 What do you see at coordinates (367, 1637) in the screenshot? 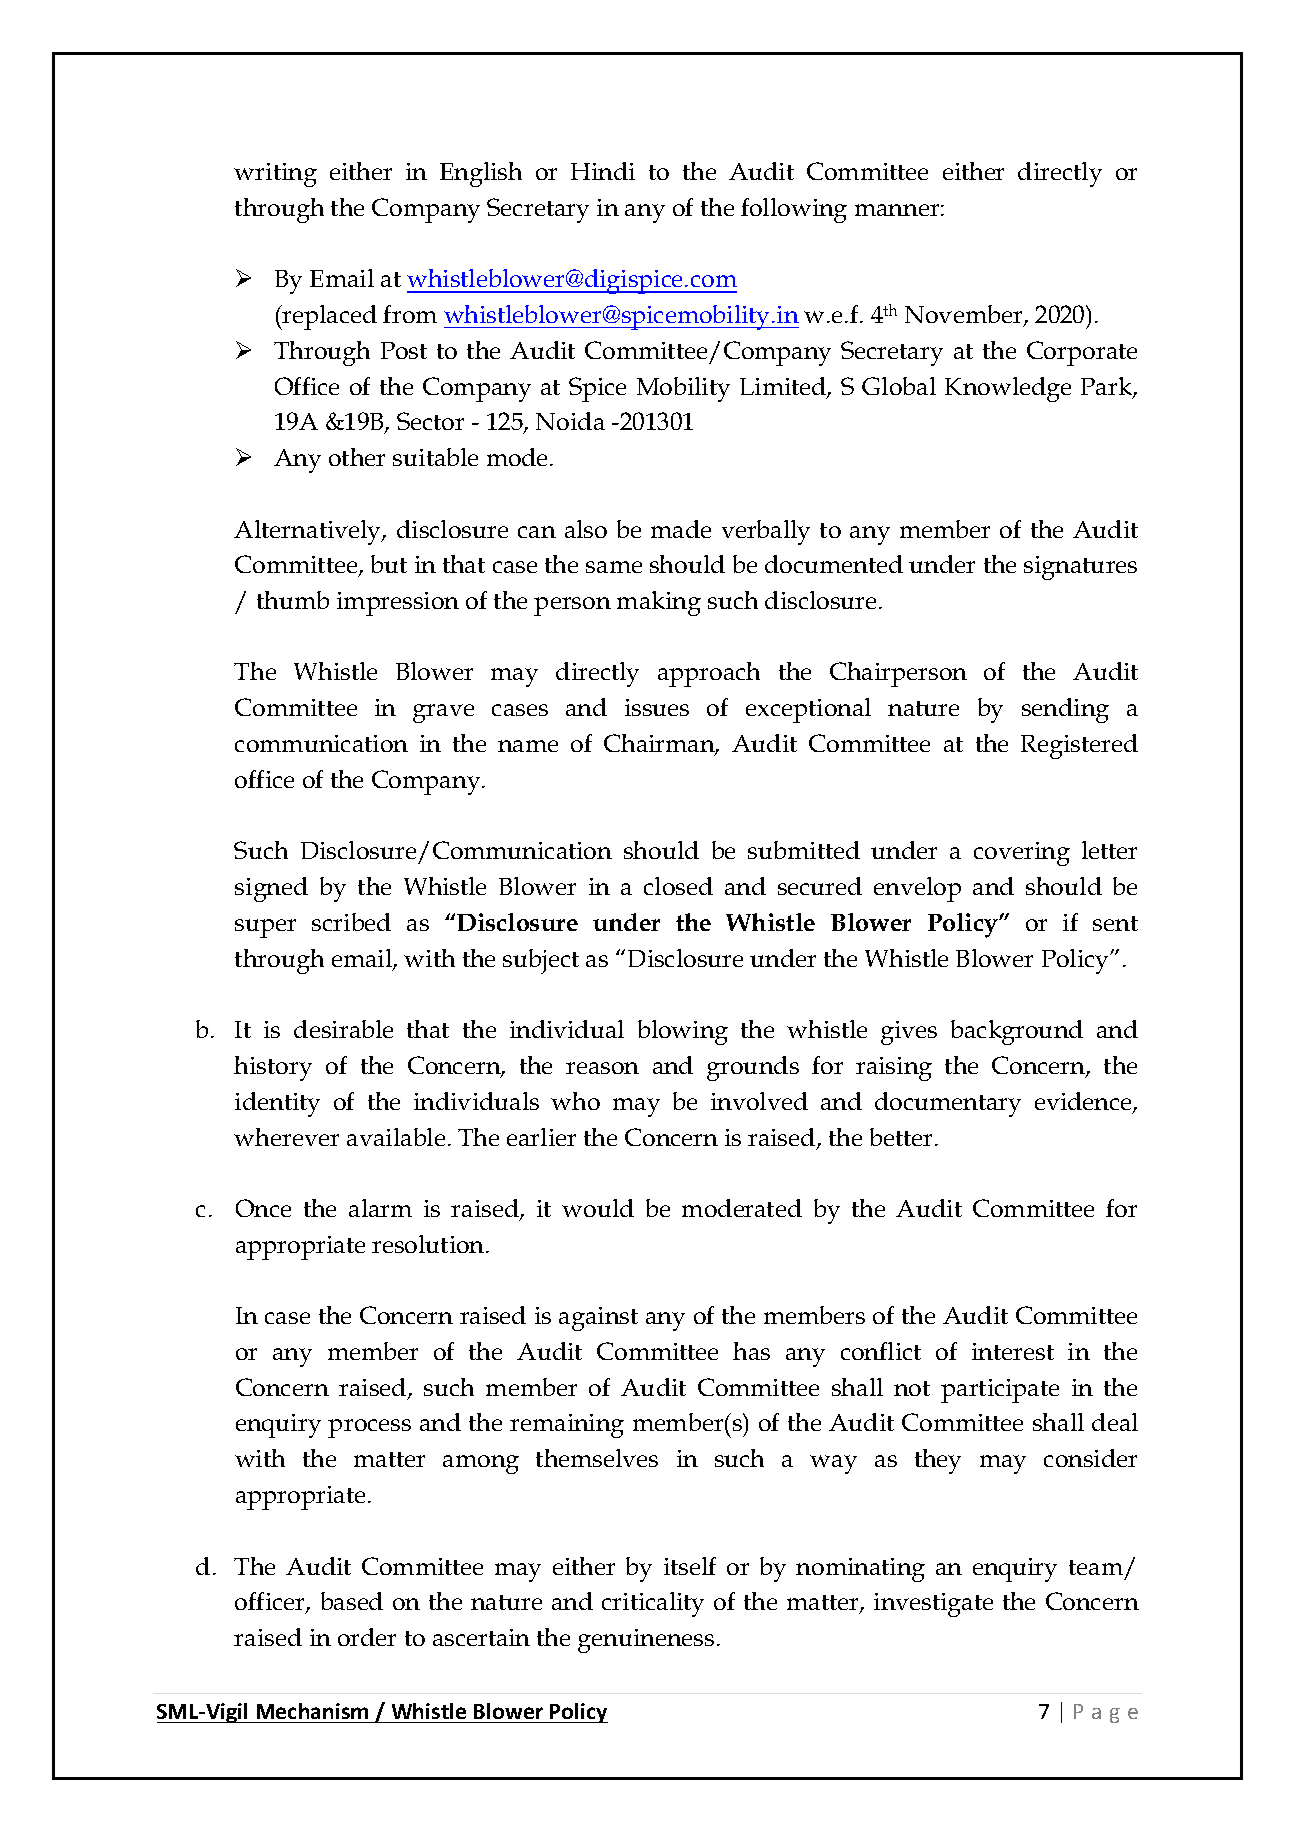
I see `order` at bounding box center [367, 1637].
